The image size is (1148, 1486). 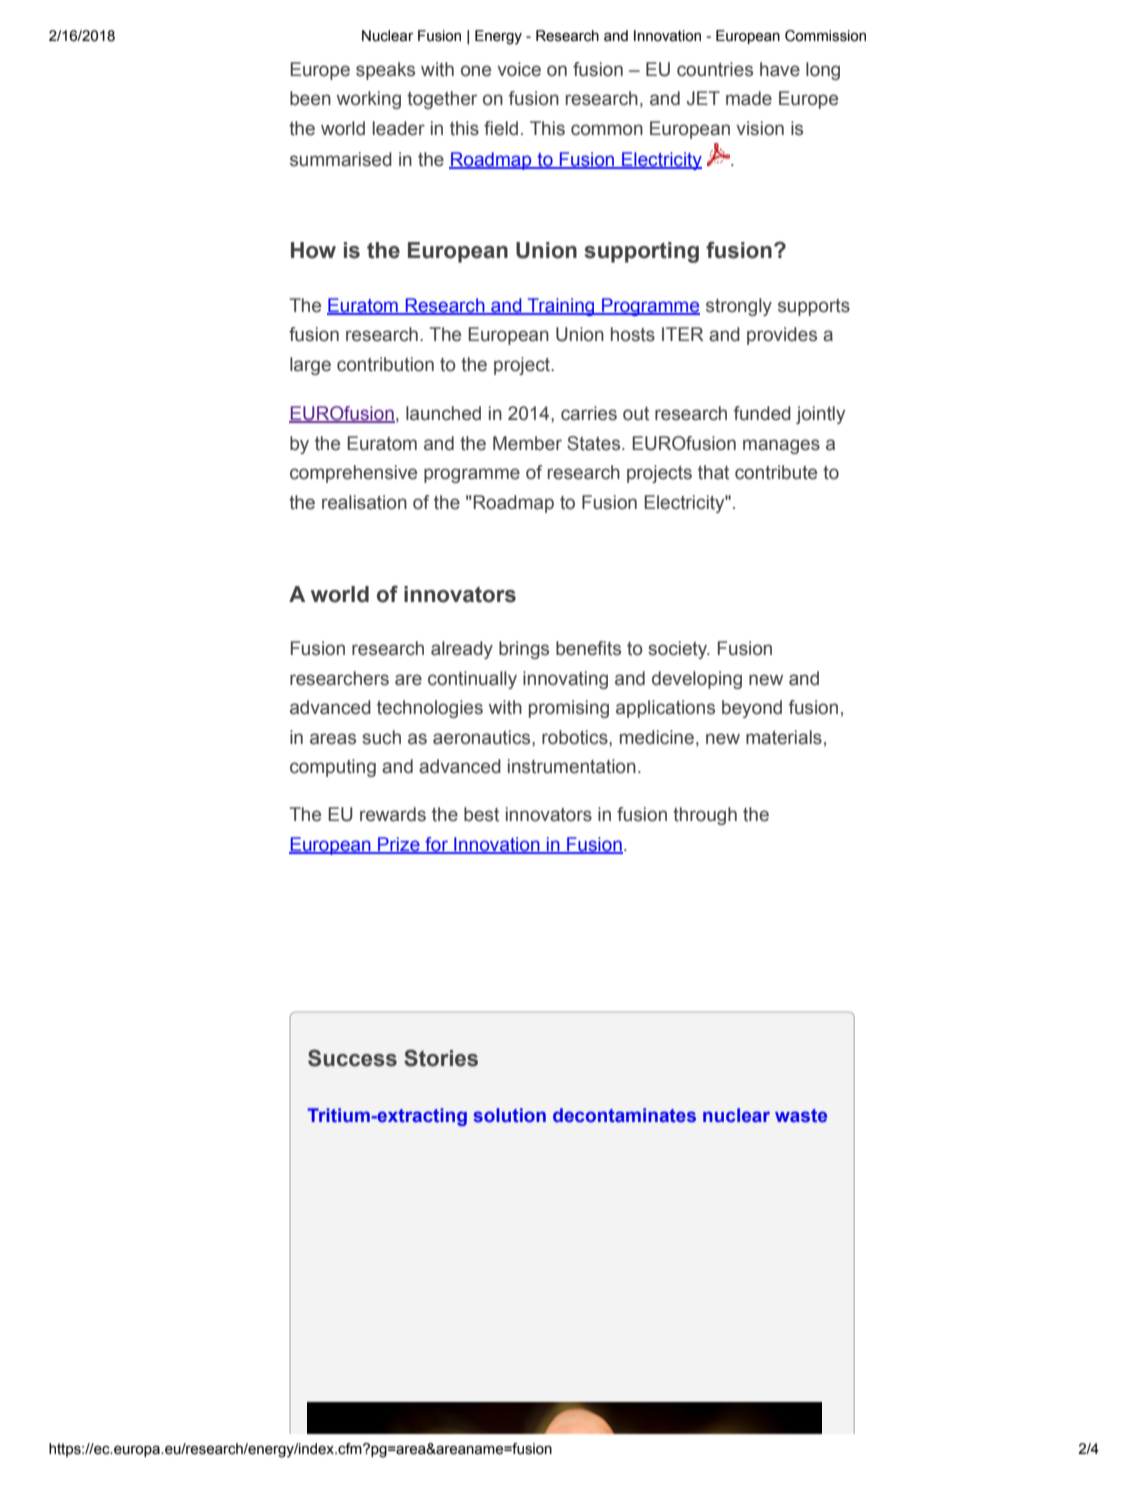 What do you see at coordinates (705, 816) in the screenshot?
I see `through` at bounding box center [705, 816].
